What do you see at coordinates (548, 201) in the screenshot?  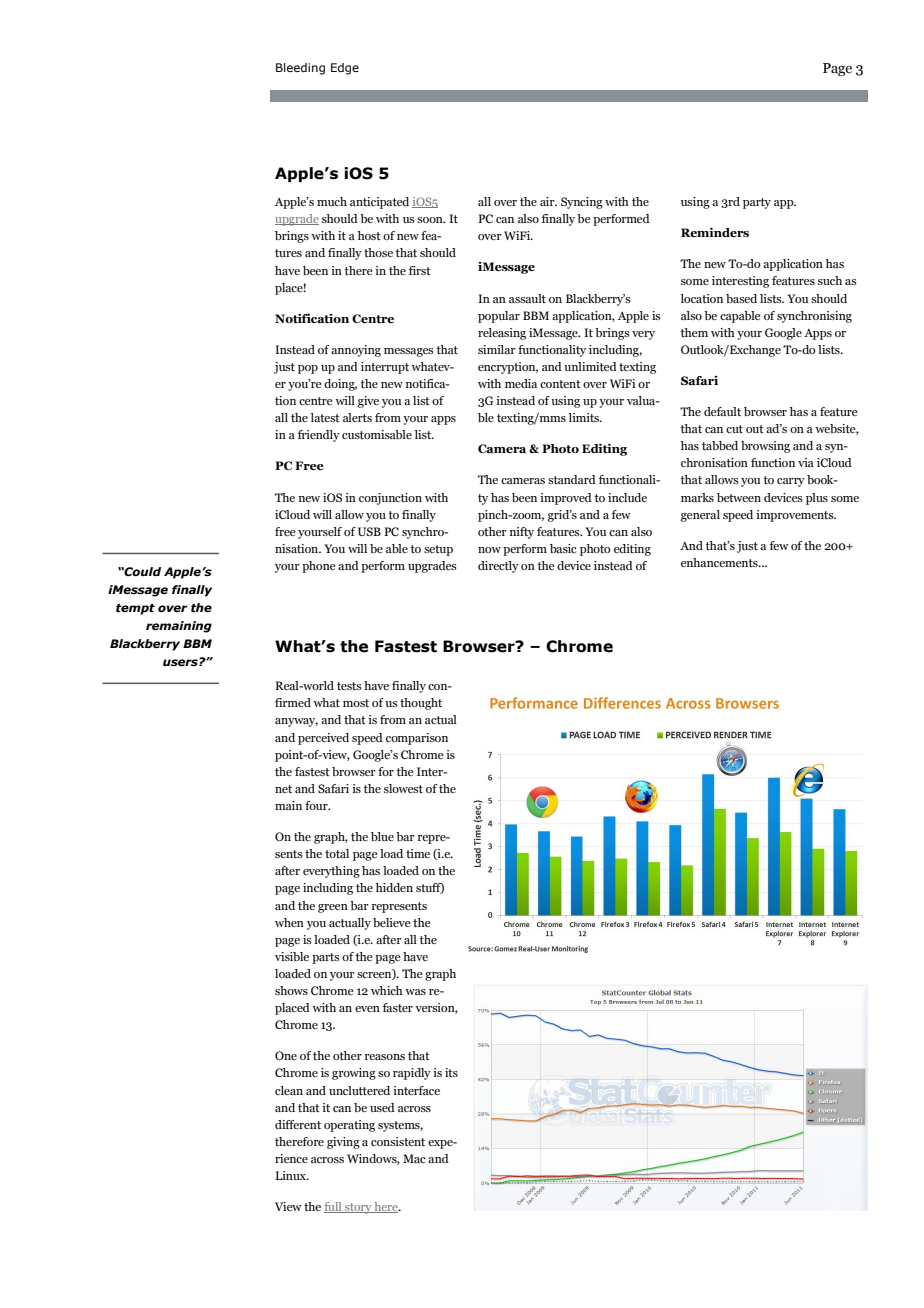 I see `air` at bounding box center [548, 201].
